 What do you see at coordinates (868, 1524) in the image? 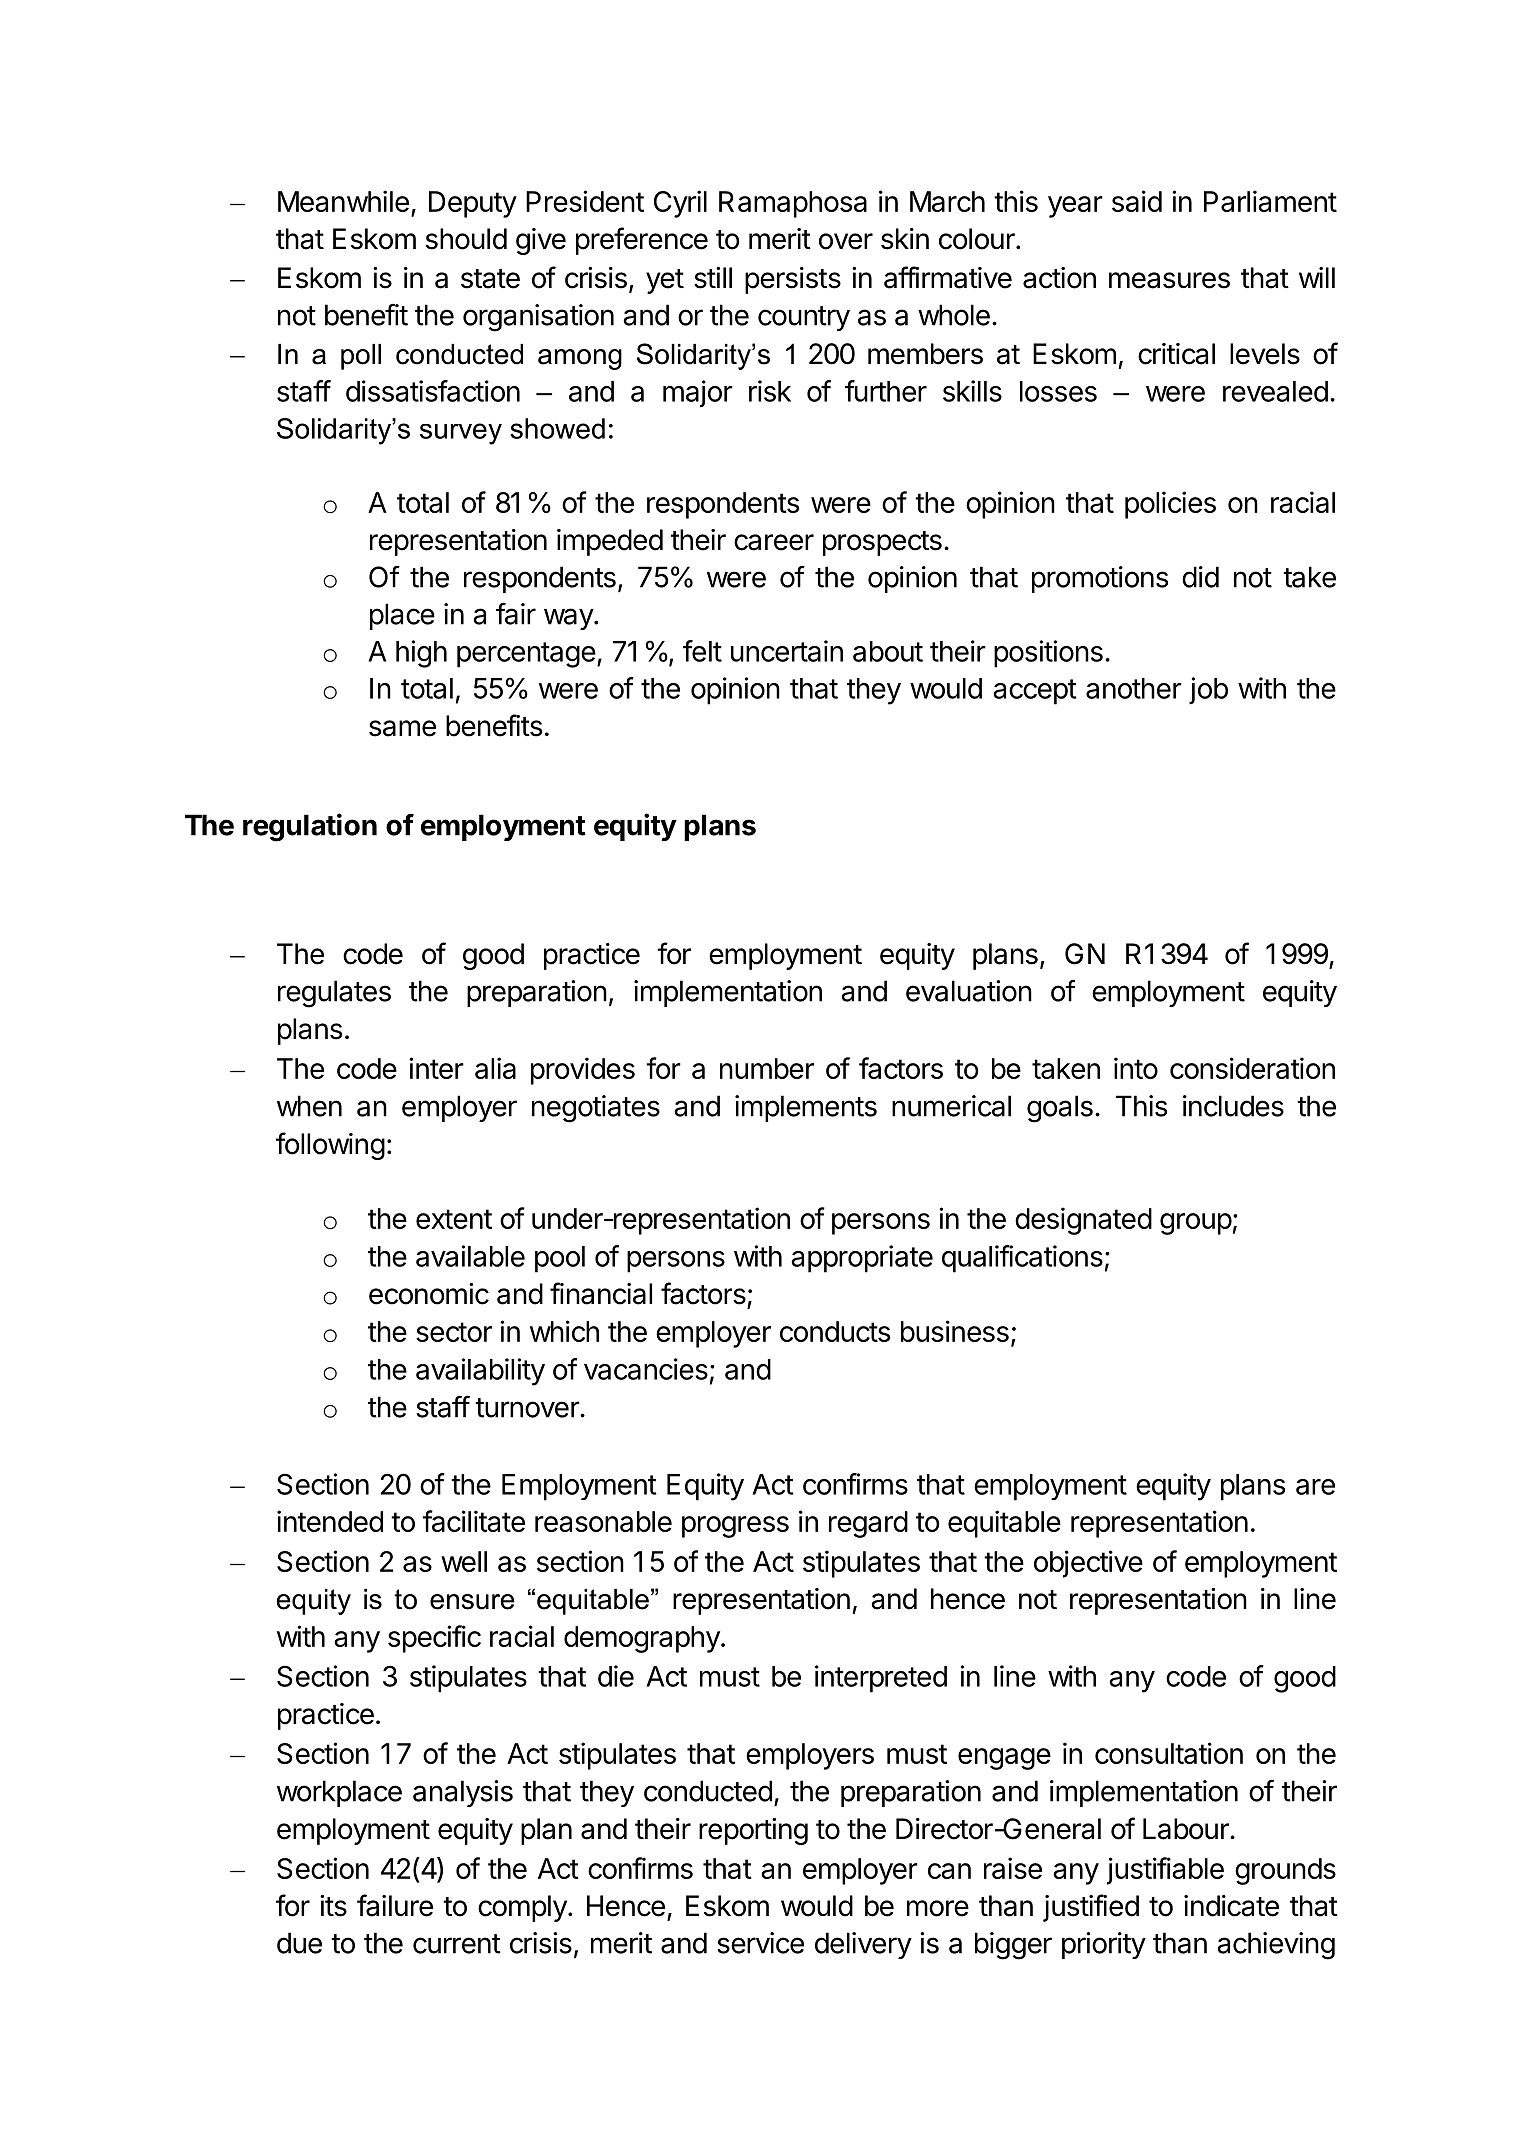
I see `regard` at bounding box center [868, 1524].
